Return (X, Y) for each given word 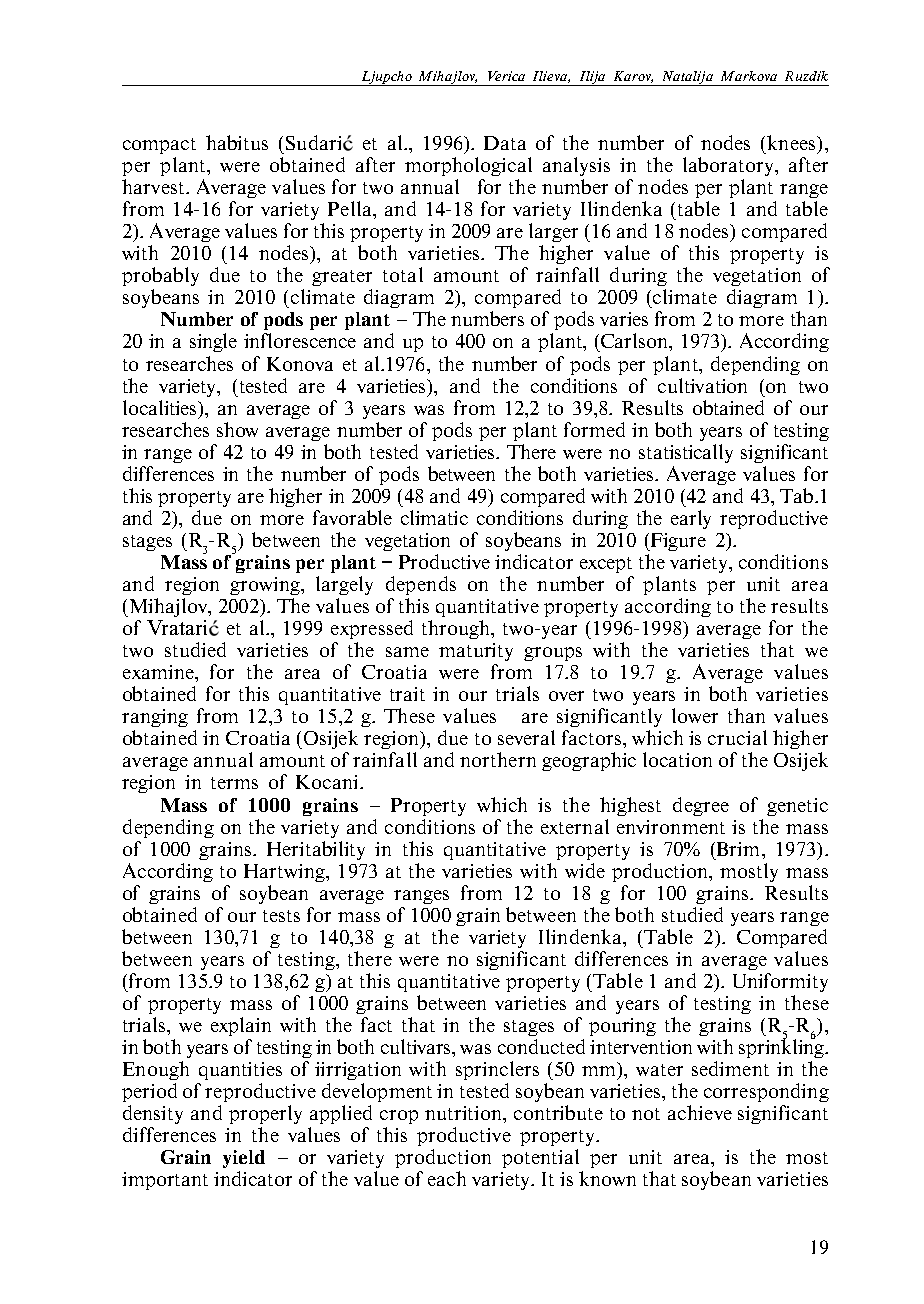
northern (498, 759)
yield (244, 1159)
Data (505, 143)
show (237, 429)
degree (701, 806)
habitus (237, 142)
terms (234, 783)
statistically (686, 453)
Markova (749, 76)
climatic (434, 517)
